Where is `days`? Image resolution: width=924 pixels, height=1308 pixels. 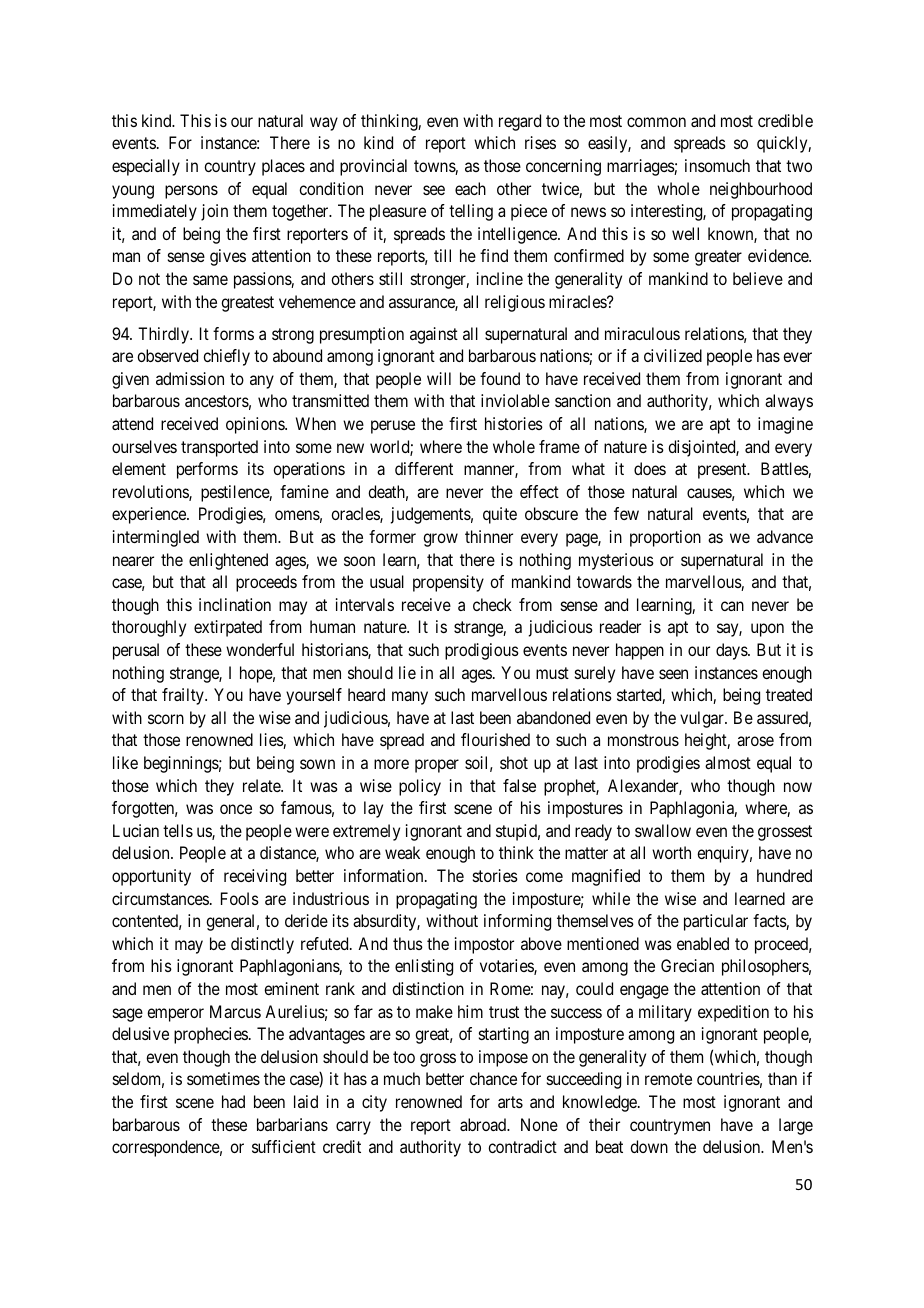
days is located at coordinates (732, 651).
